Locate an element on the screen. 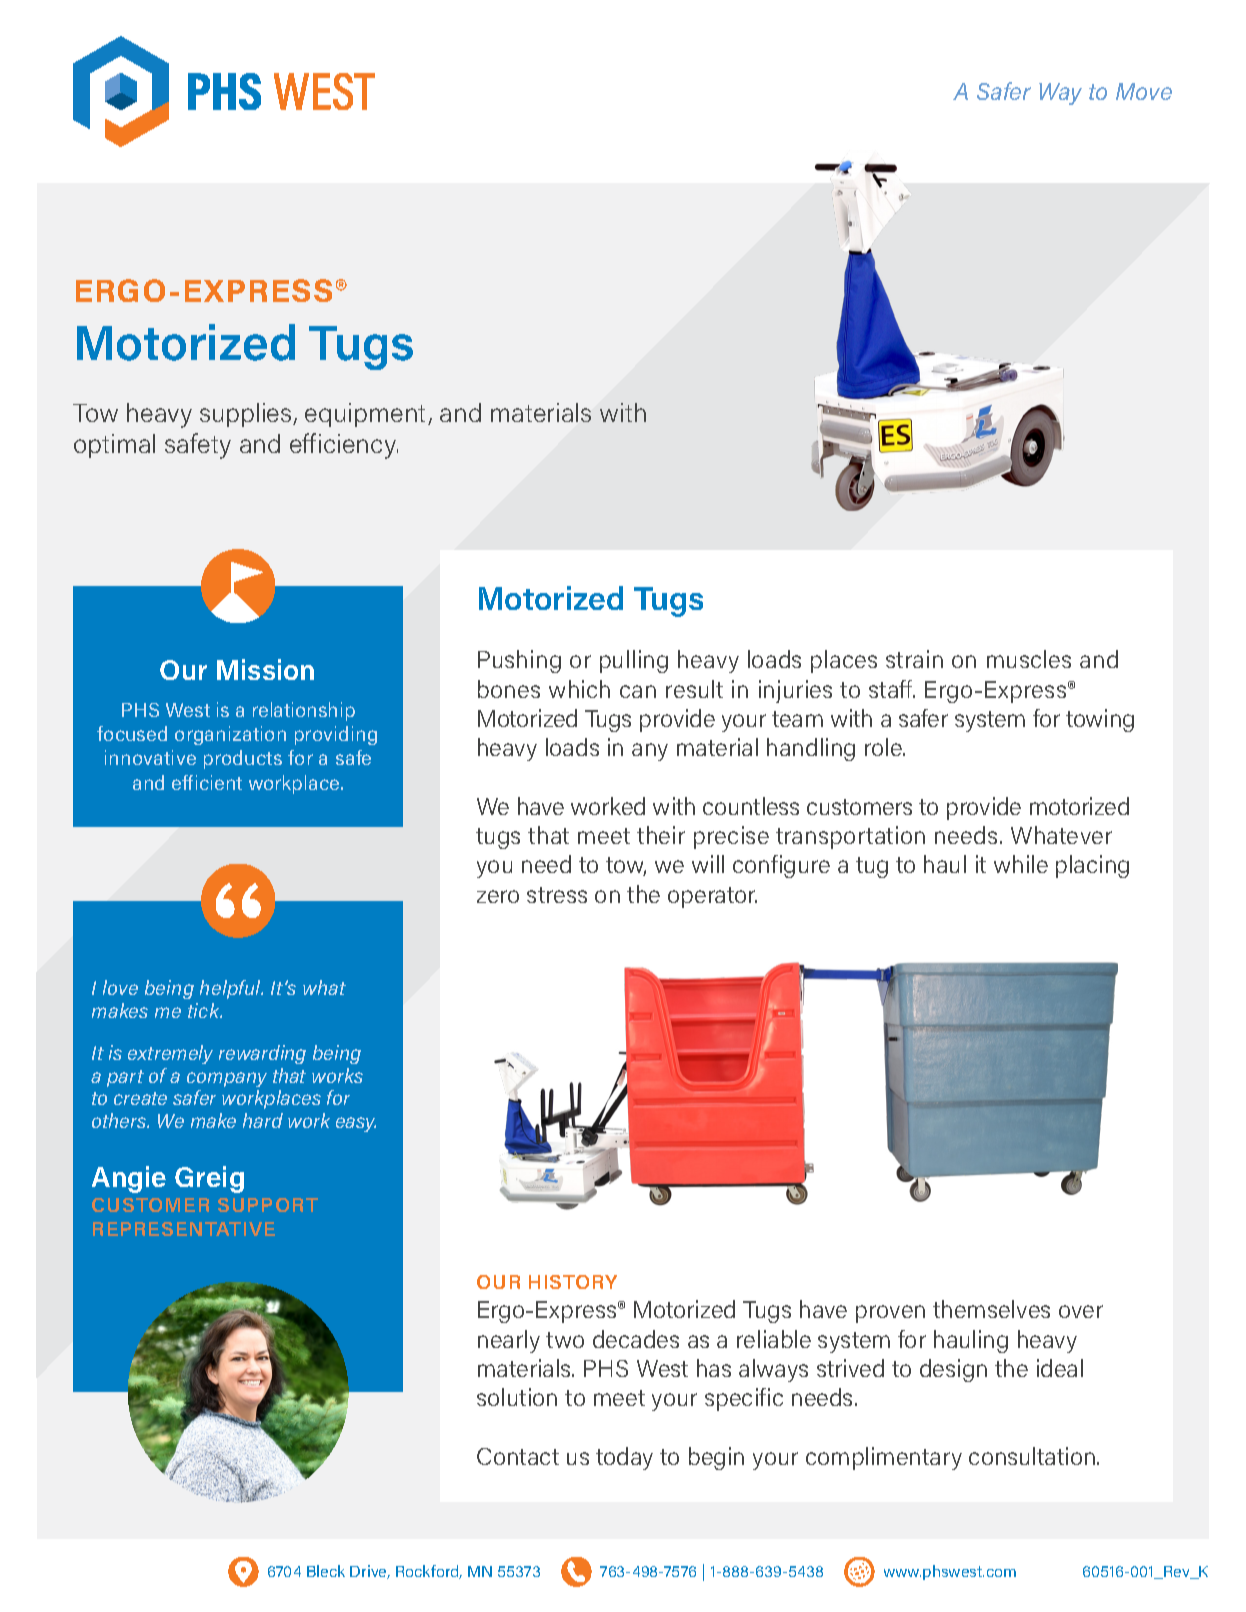  Move is located at coordinates (1144, 91).
